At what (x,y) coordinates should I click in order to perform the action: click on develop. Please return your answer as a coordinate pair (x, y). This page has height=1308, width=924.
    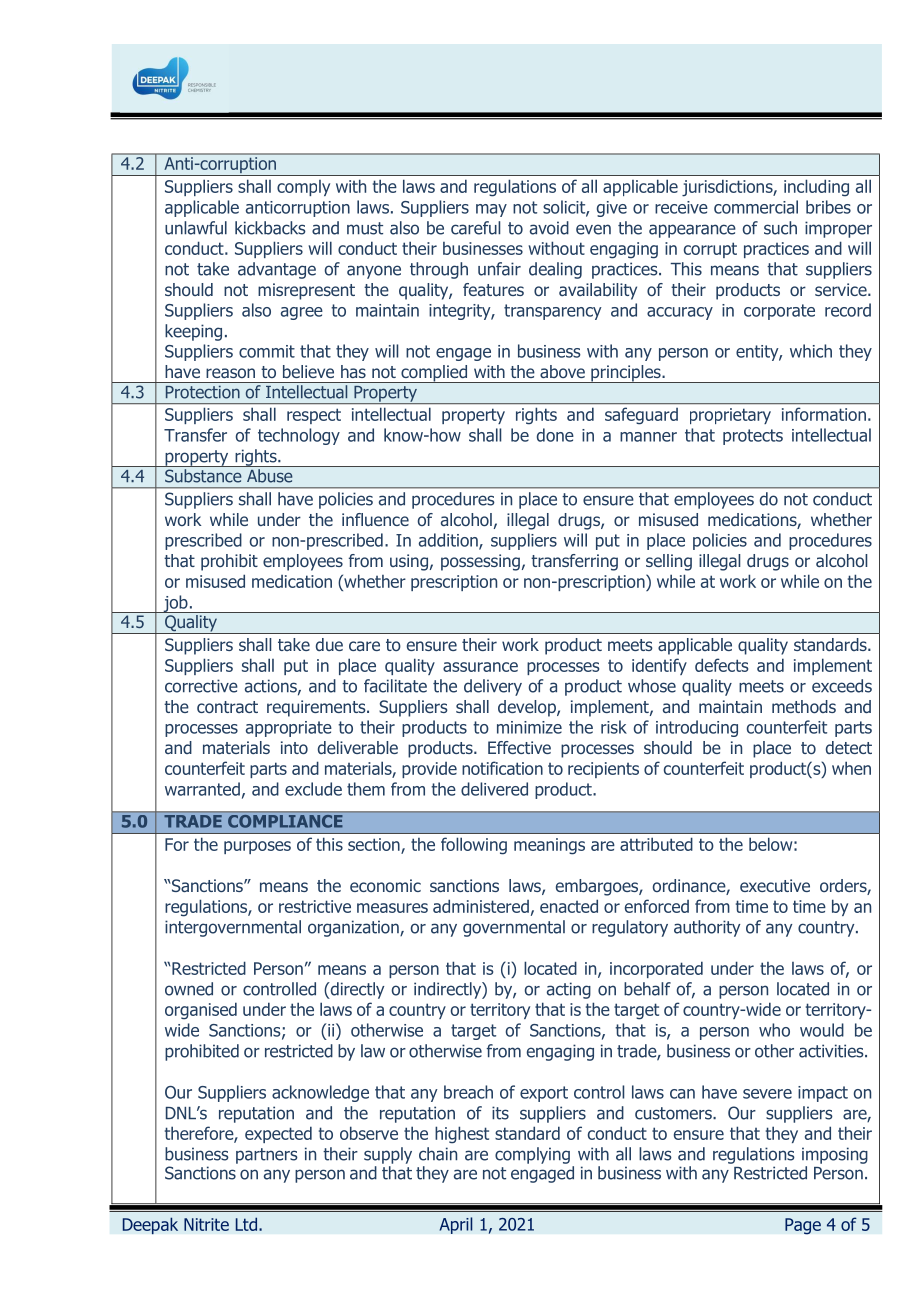
    Looking at the image, I should click on (528, 708).
